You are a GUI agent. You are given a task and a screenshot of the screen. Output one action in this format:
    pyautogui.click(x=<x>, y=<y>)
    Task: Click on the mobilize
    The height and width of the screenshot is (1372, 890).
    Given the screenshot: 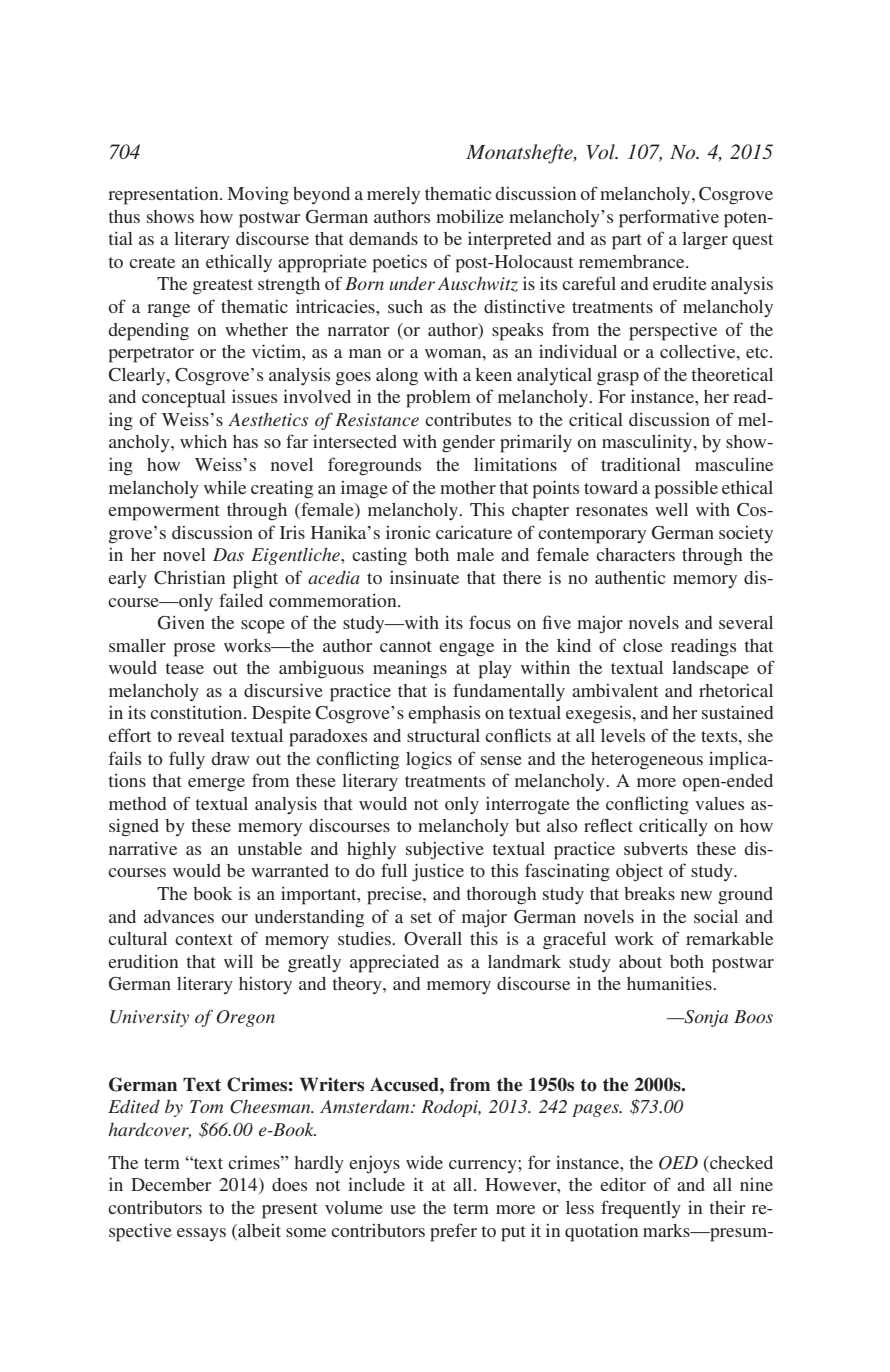 What is the action you would take?
    pyautogui.click(x=470, y=216)
